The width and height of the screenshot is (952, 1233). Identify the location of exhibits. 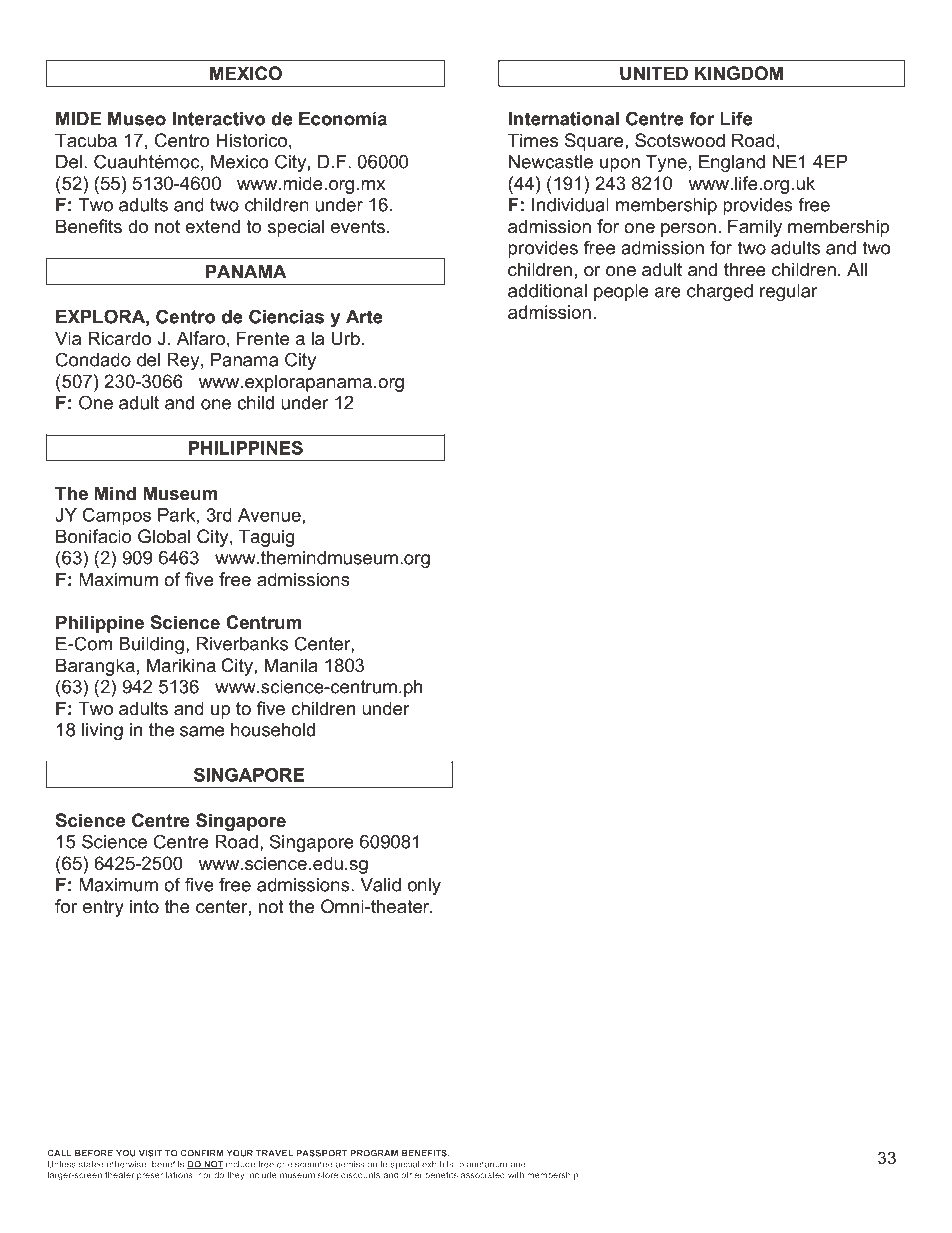
(439, 1164).
